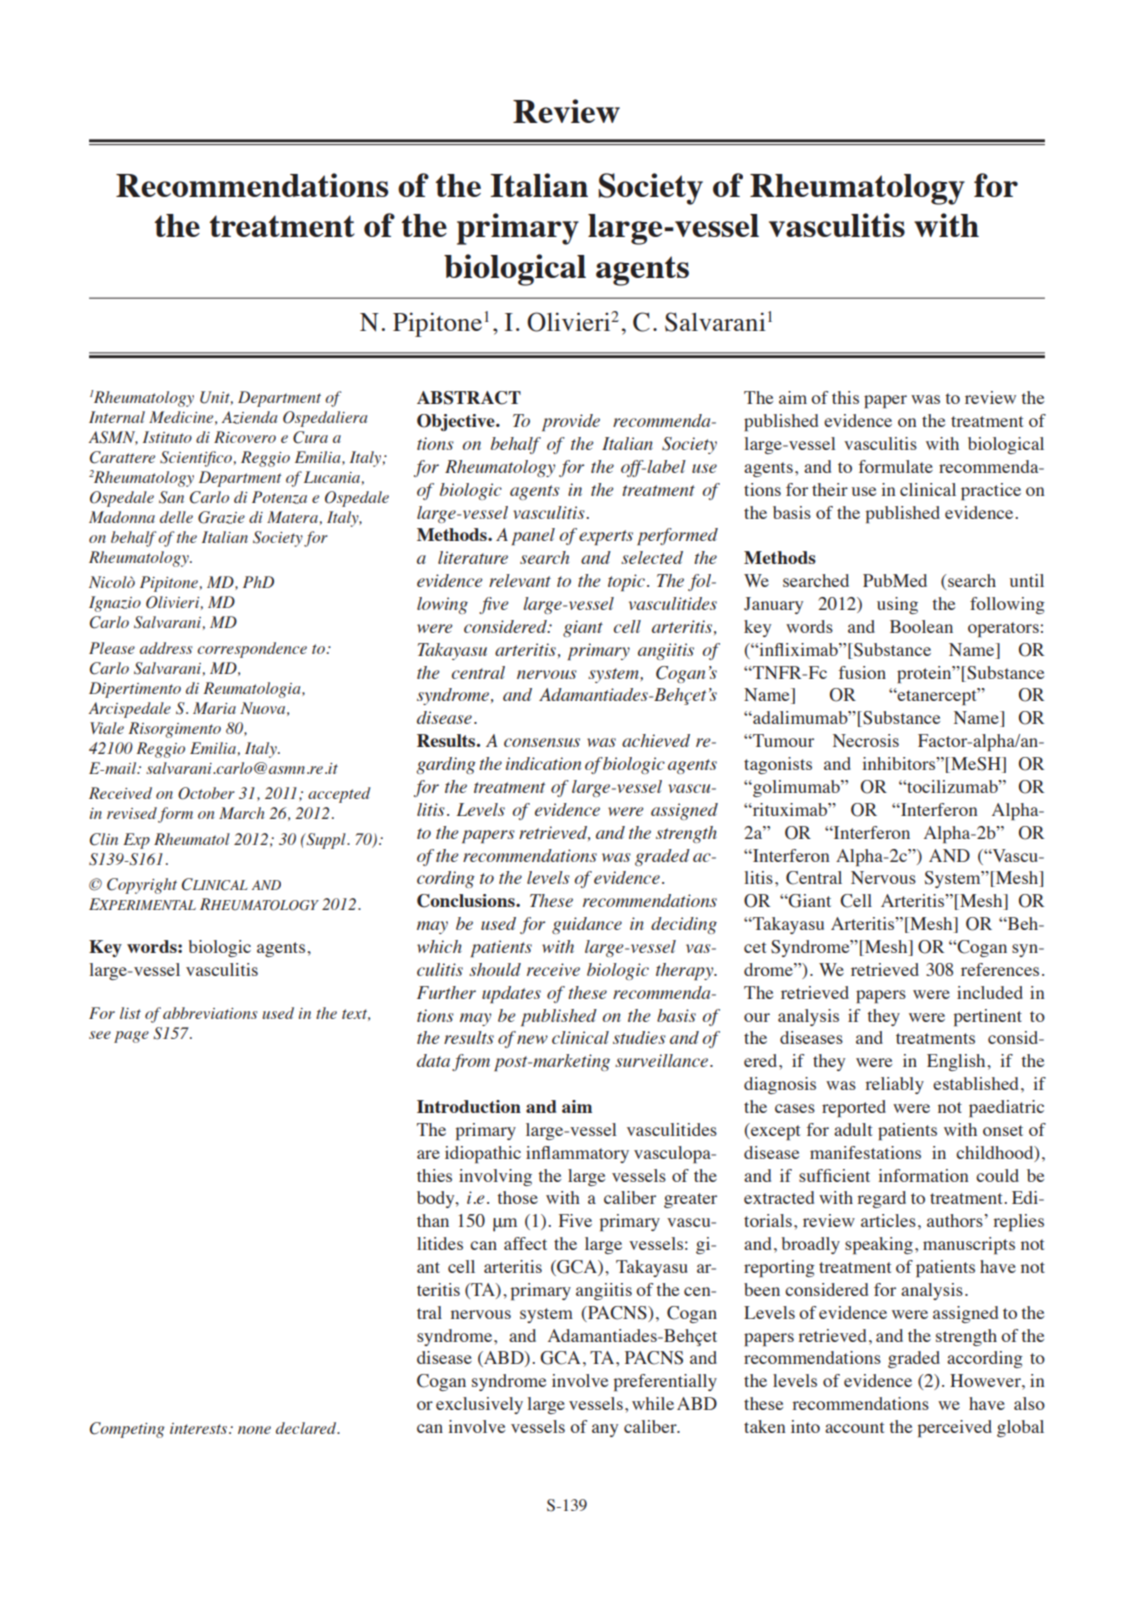 The width and height of the screenshot is (1134, 1604). Describe the element at coordinates (571, 422) in the screenshot. I see `provide` at that location.
